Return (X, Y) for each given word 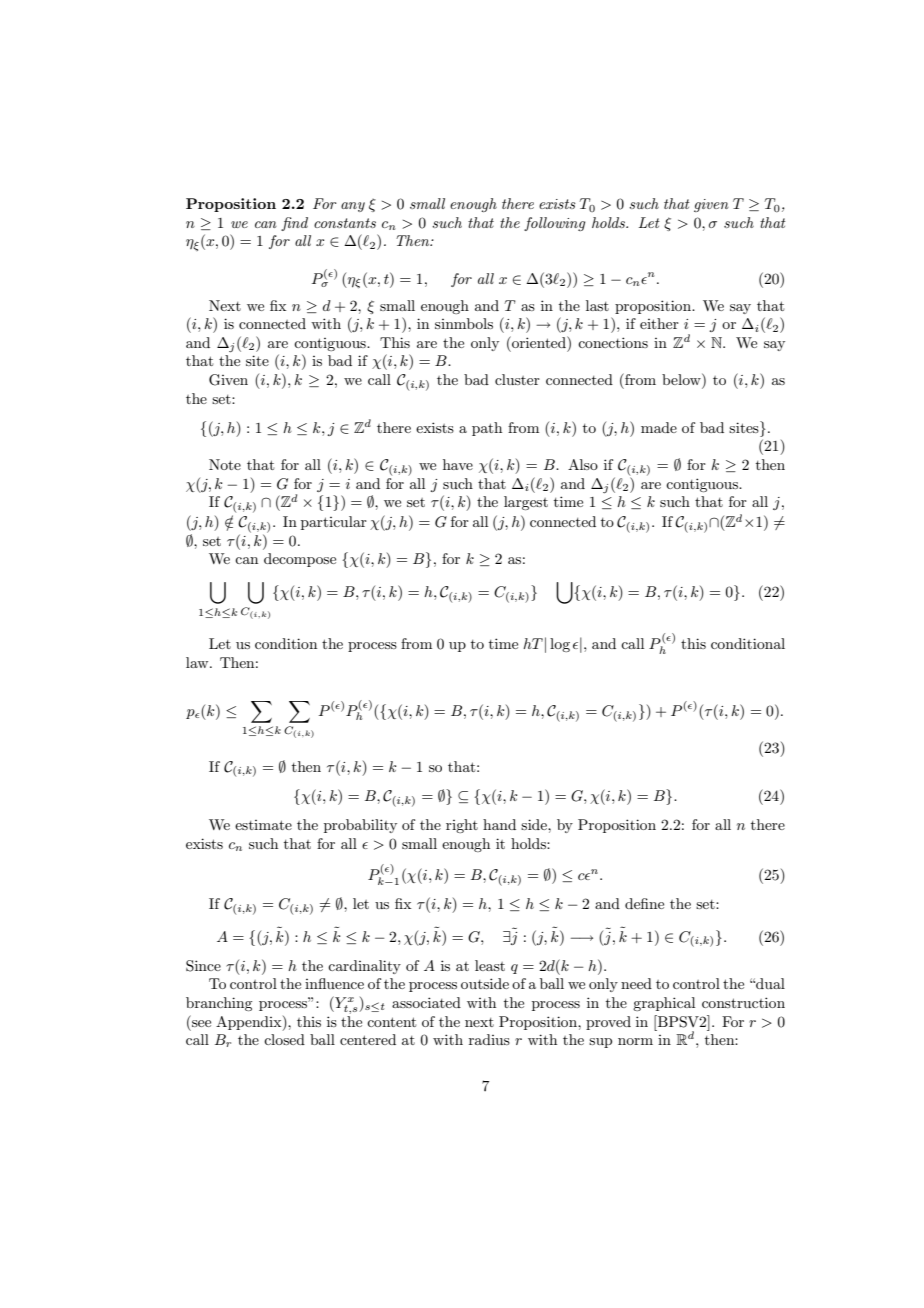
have (458, 464)
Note (225, 464)
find (294, 224)
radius (489, 1039)
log (560, 645)
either (659, 323)
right (462, 826)
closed (284, 1039)
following (554, 224)
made (659, 427)
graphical (664, 1004)
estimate (263, 825)
